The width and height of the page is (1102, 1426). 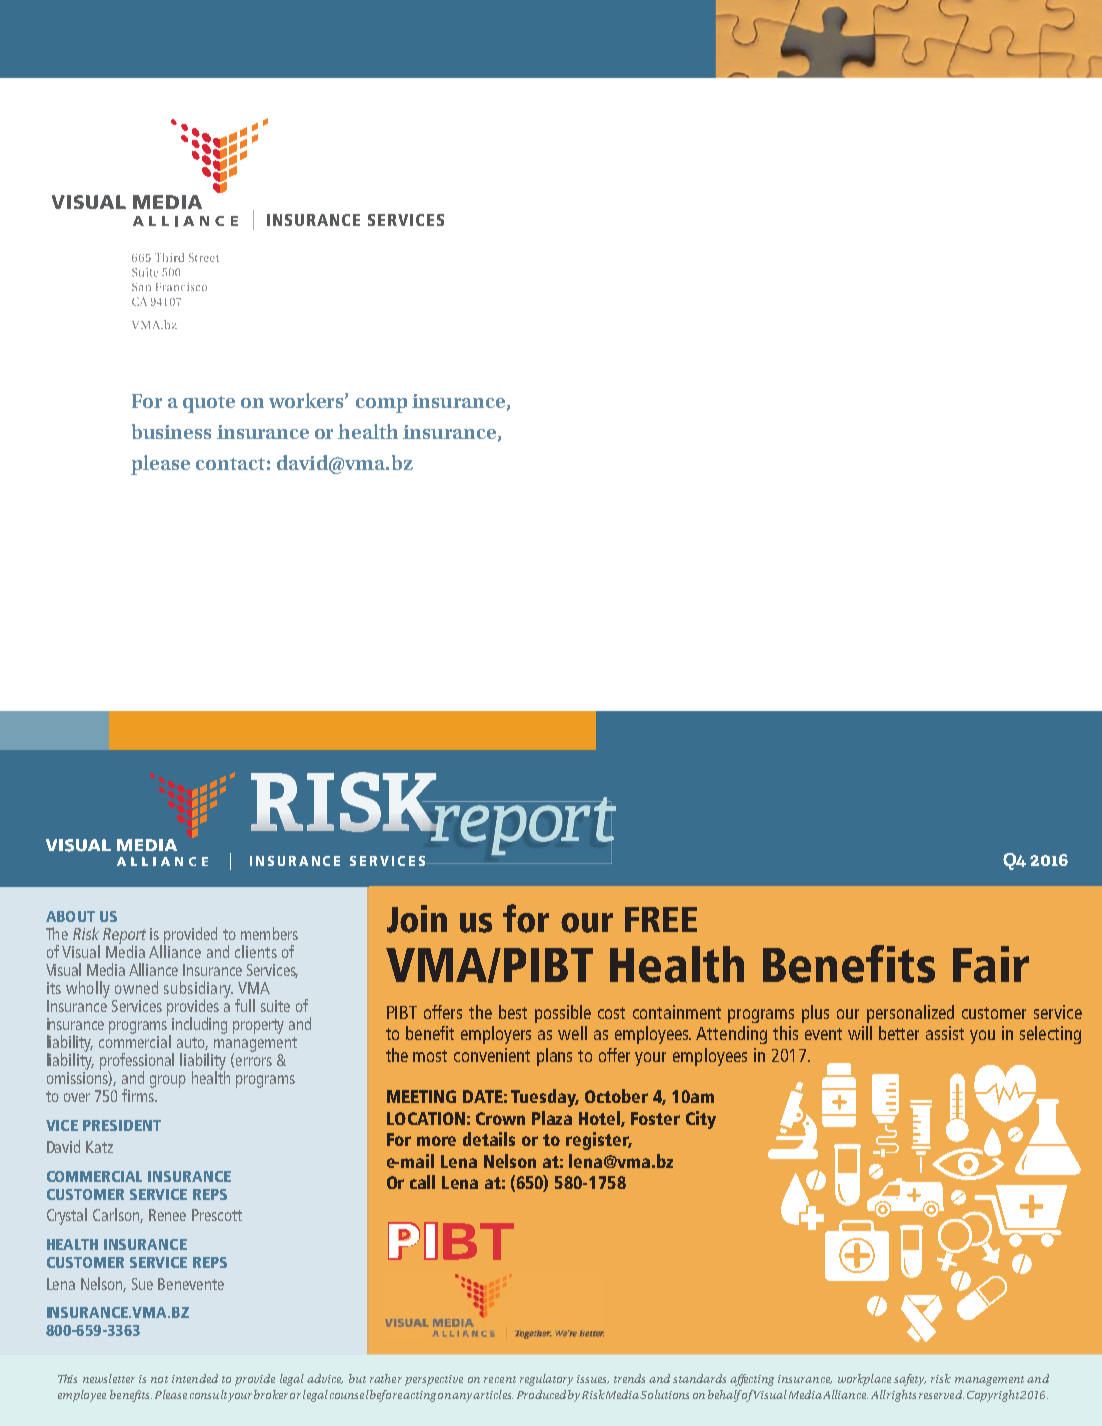 I want to click on regulatory, so click(x=546, y=1380).
